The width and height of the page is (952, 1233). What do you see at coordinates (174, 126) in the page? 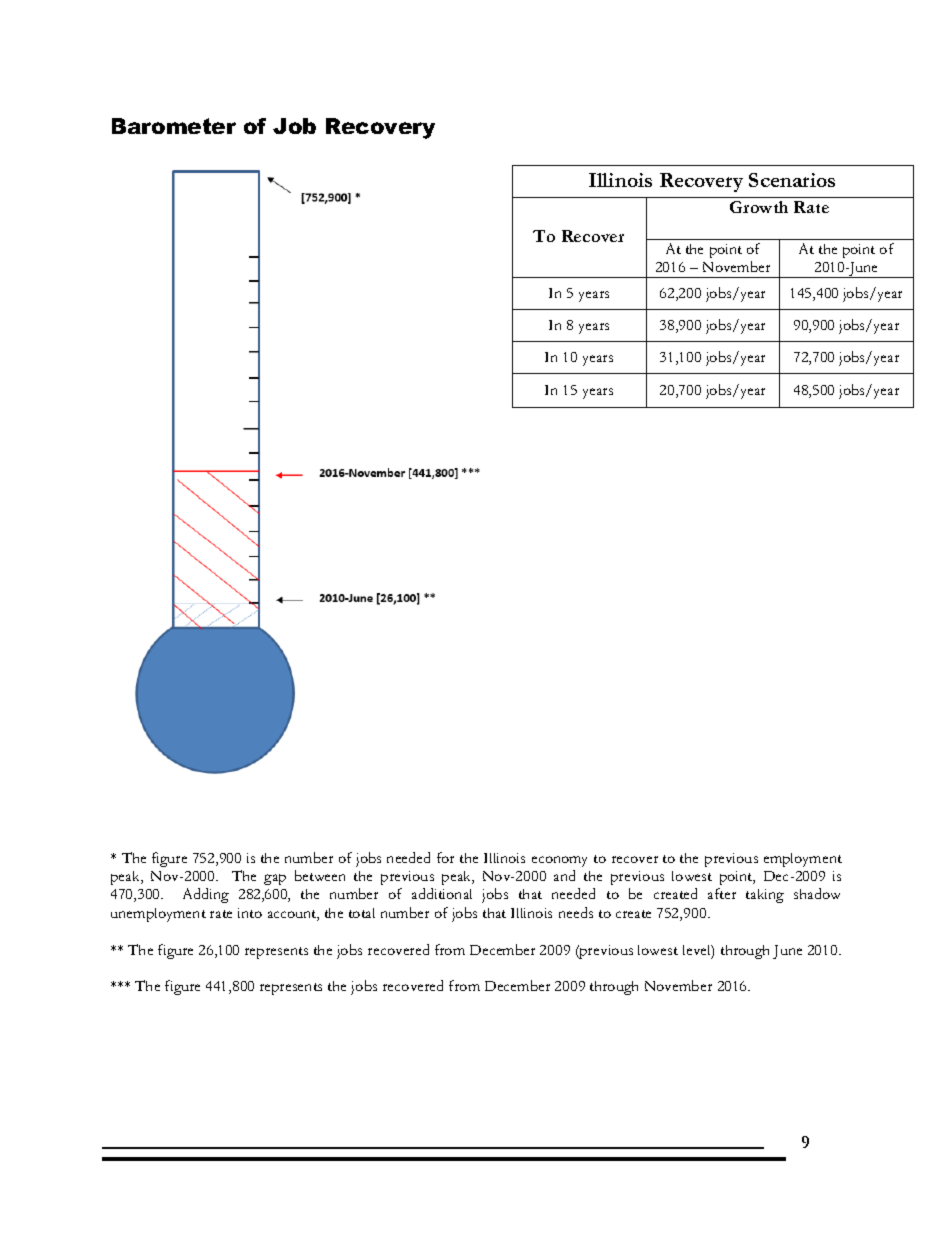
I see `Barometer` at bounding box center [174, 126].
